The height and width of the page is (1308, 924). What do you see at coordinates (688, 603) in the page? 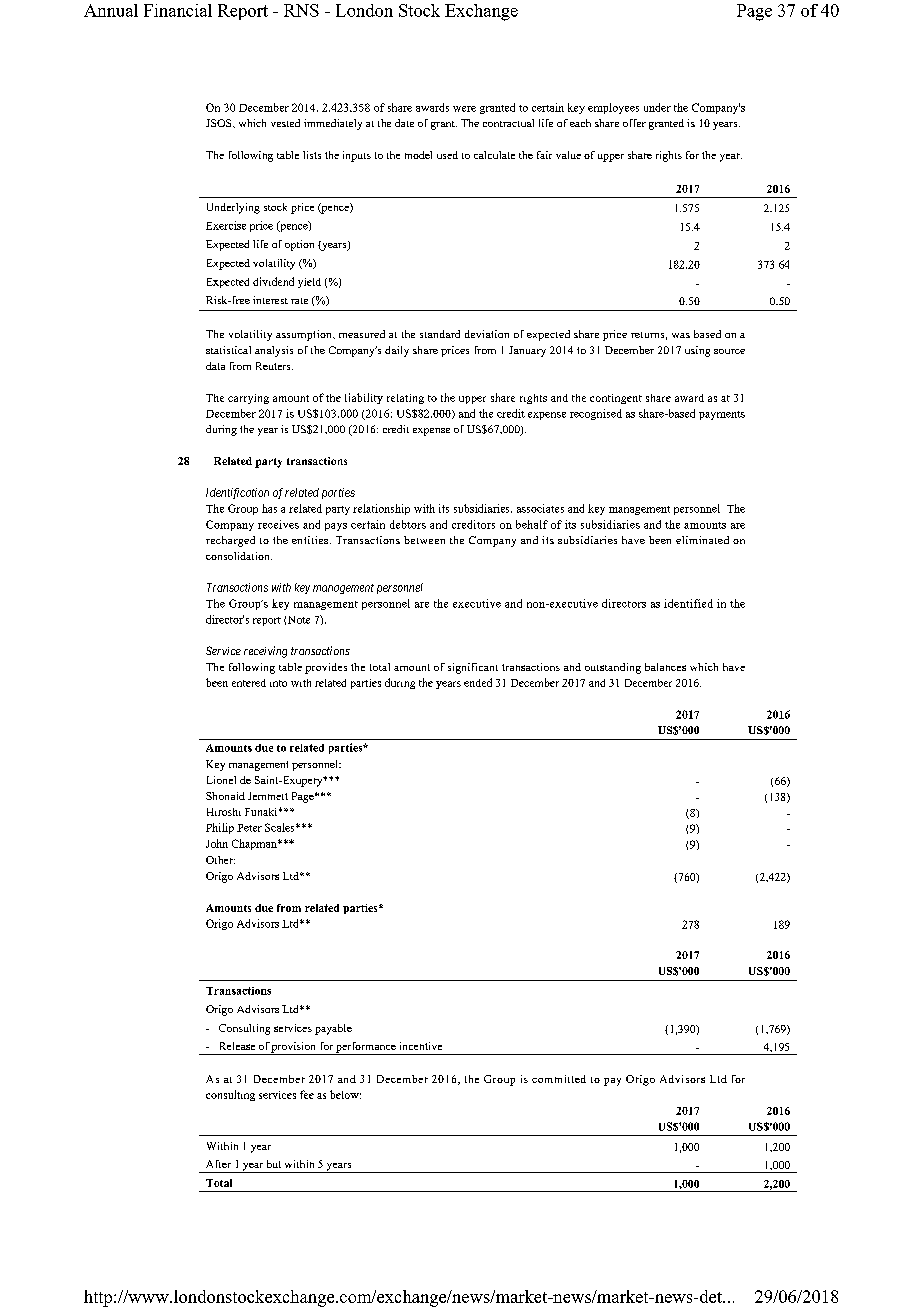
I see `identified` at bounding box center [688, 603].
